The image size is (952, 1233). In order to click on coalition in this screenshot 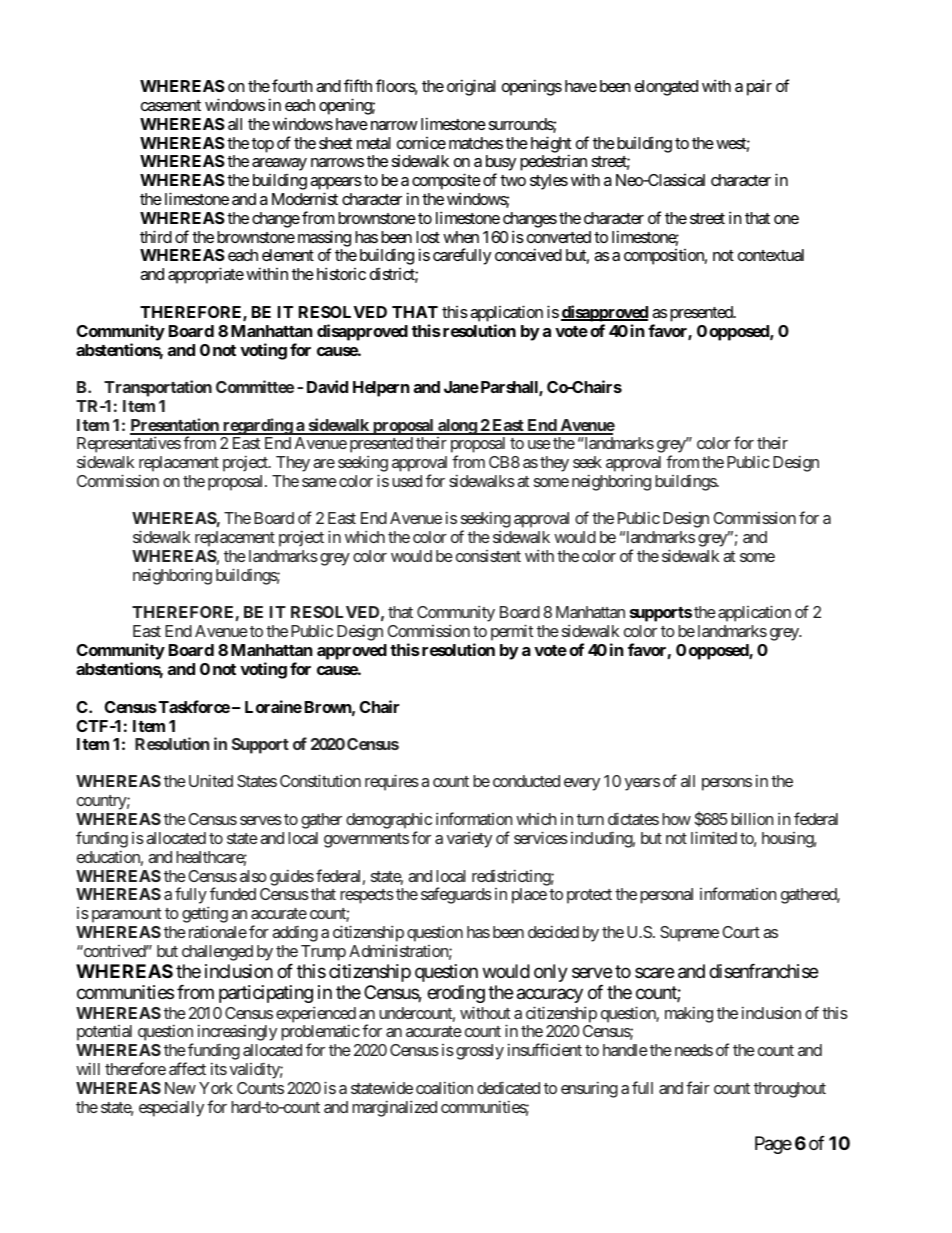, I will do `click(444, 1087)`.
